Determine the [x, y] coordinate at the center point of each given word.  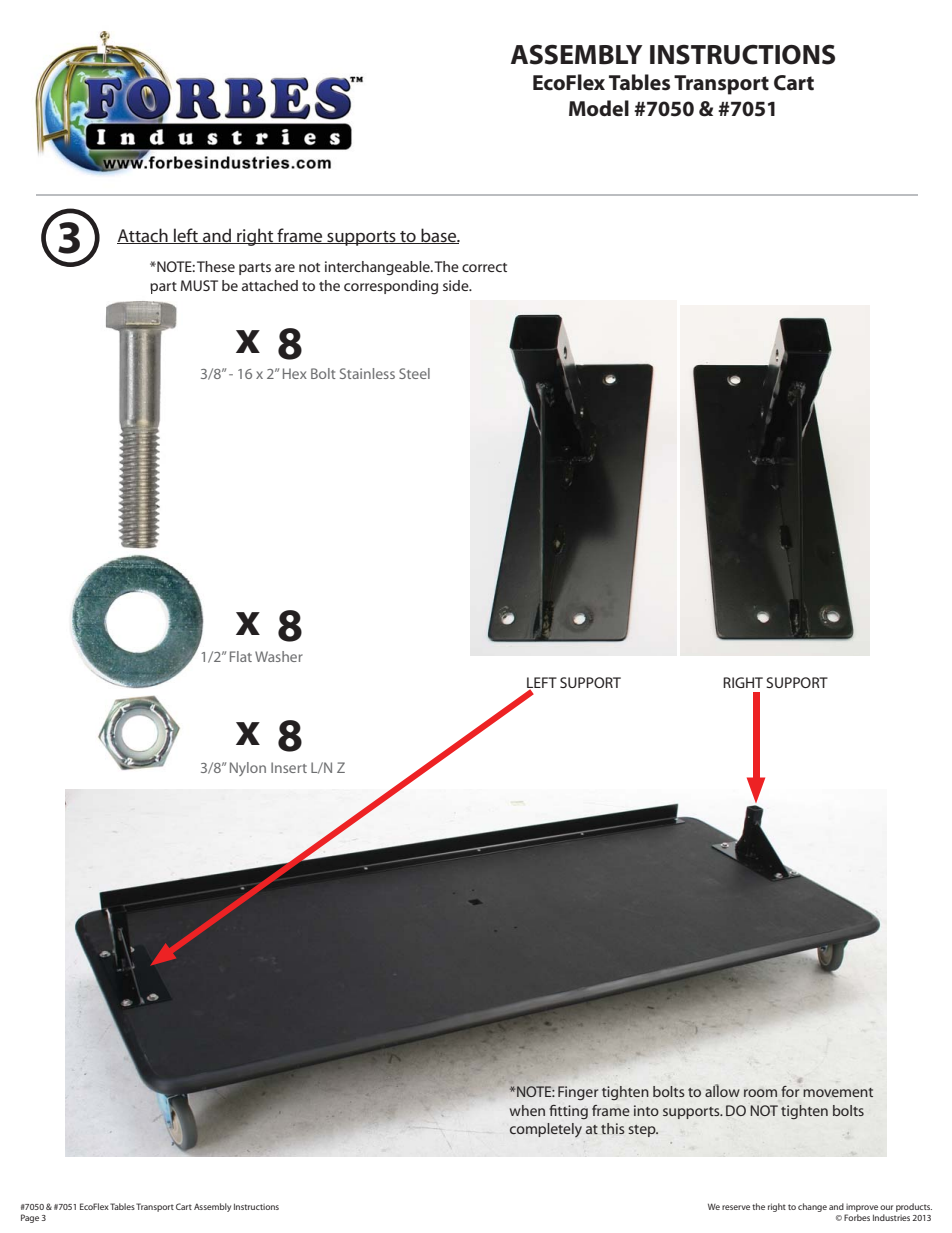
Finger [578, 1093]
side [457, 285]
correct [484, 267]
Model [599, 108]
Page [30, 1218]
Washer [279, 656]
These [216, 266]
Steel [414, 373]
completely [546, 1130]
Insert [289, 767]
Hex [295, 373]
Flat [241, 656]
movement [838, 1092]
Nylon [248, 769]
